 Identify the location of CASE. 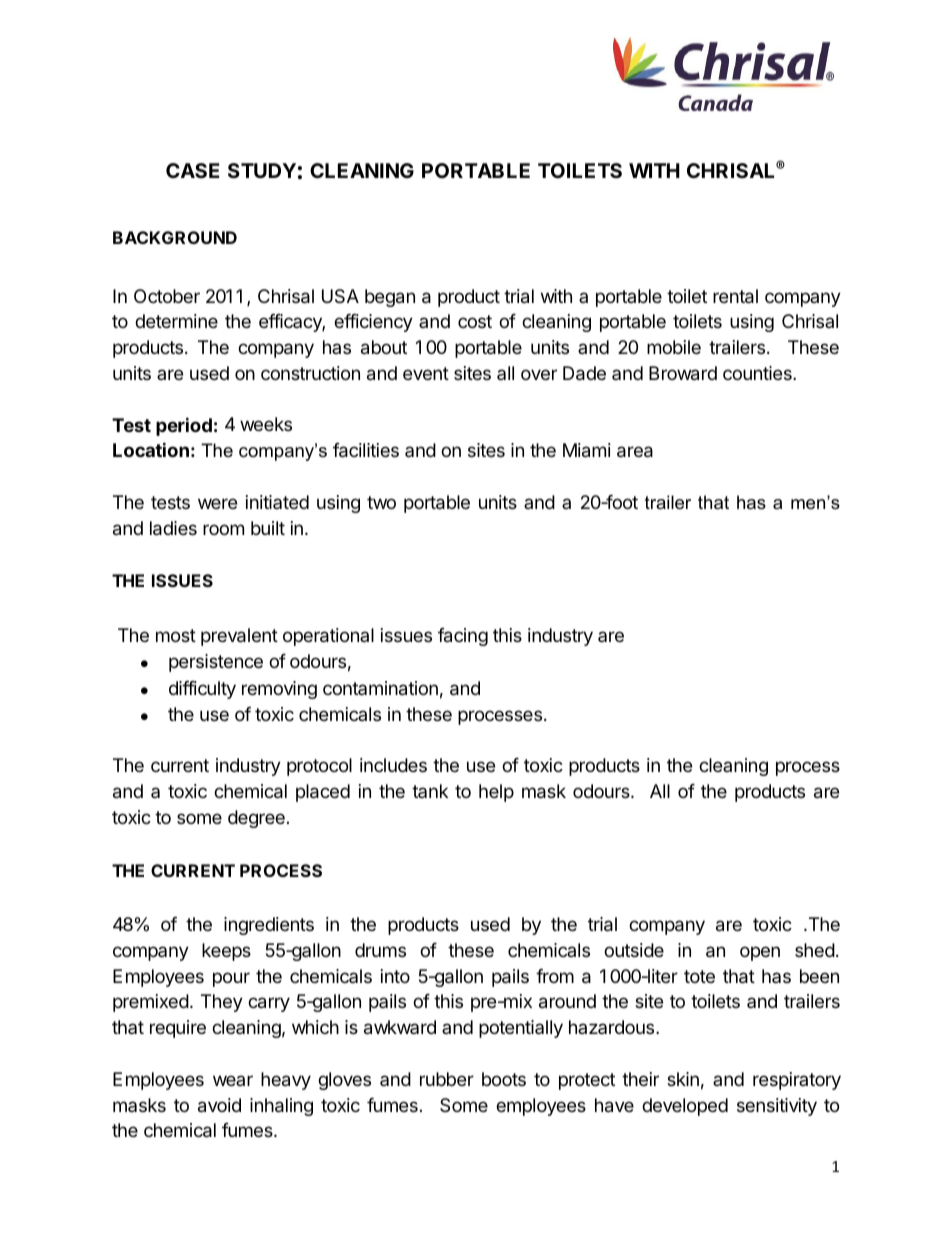
(192, 170).
